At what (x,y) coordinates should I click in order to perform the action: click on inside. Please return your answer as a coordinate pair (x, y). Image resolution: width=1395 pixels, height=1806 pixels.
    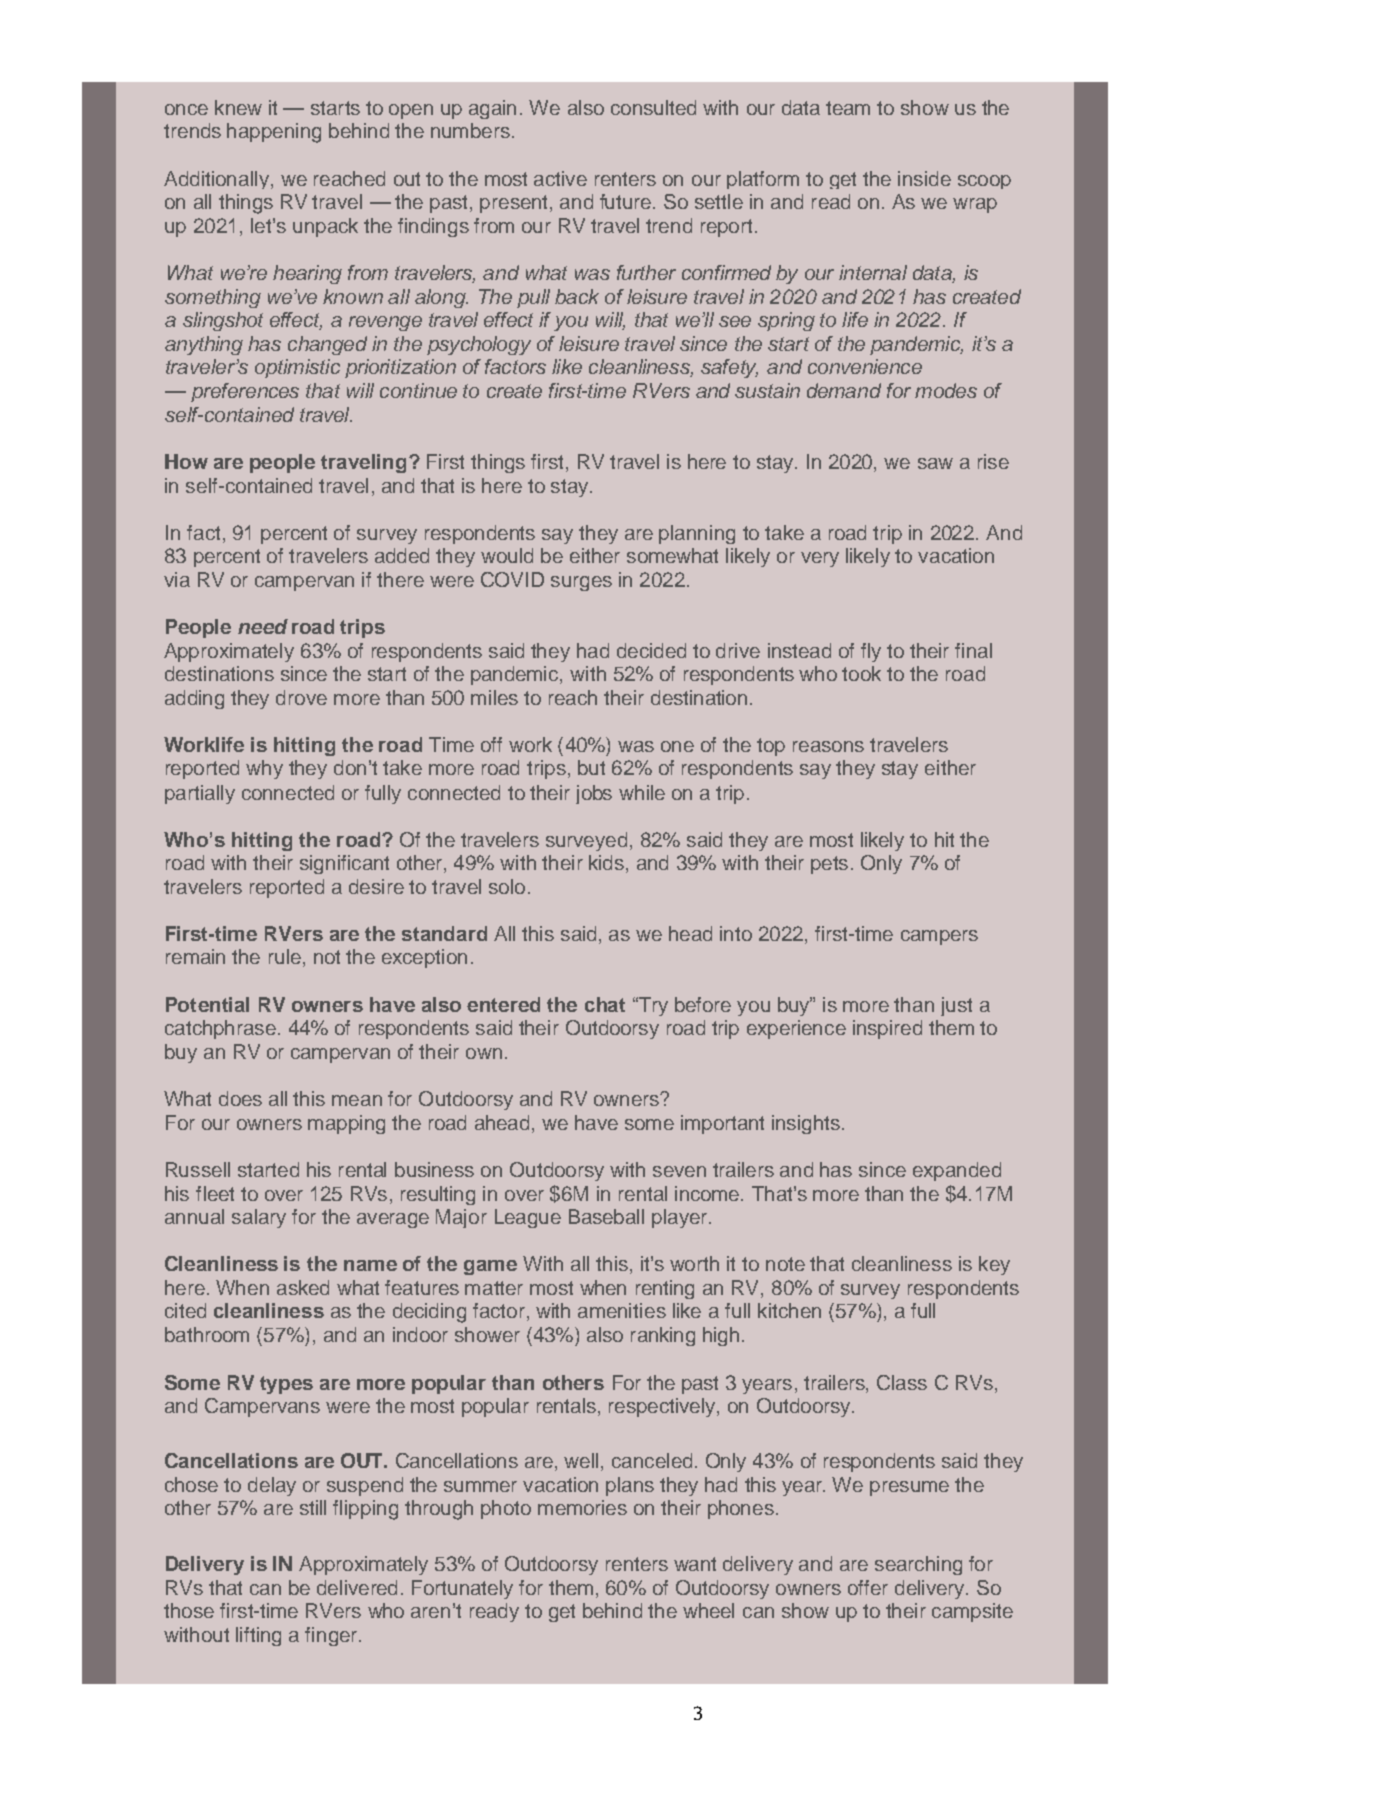
    Looking at the image, I should click on (924, 178).
